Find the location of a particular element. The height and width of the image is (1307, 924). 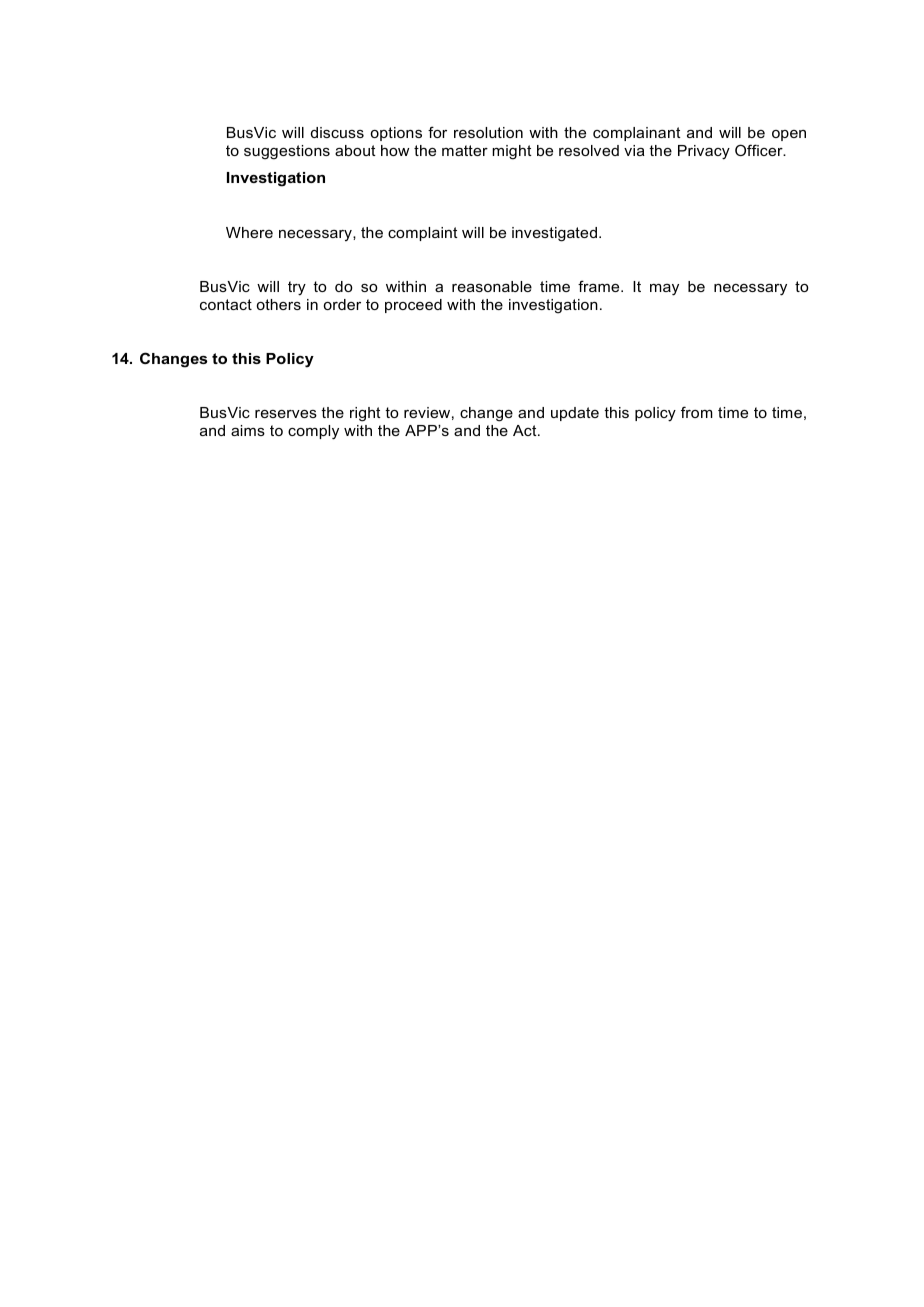

resolution is located at coordinates (488, 132).
